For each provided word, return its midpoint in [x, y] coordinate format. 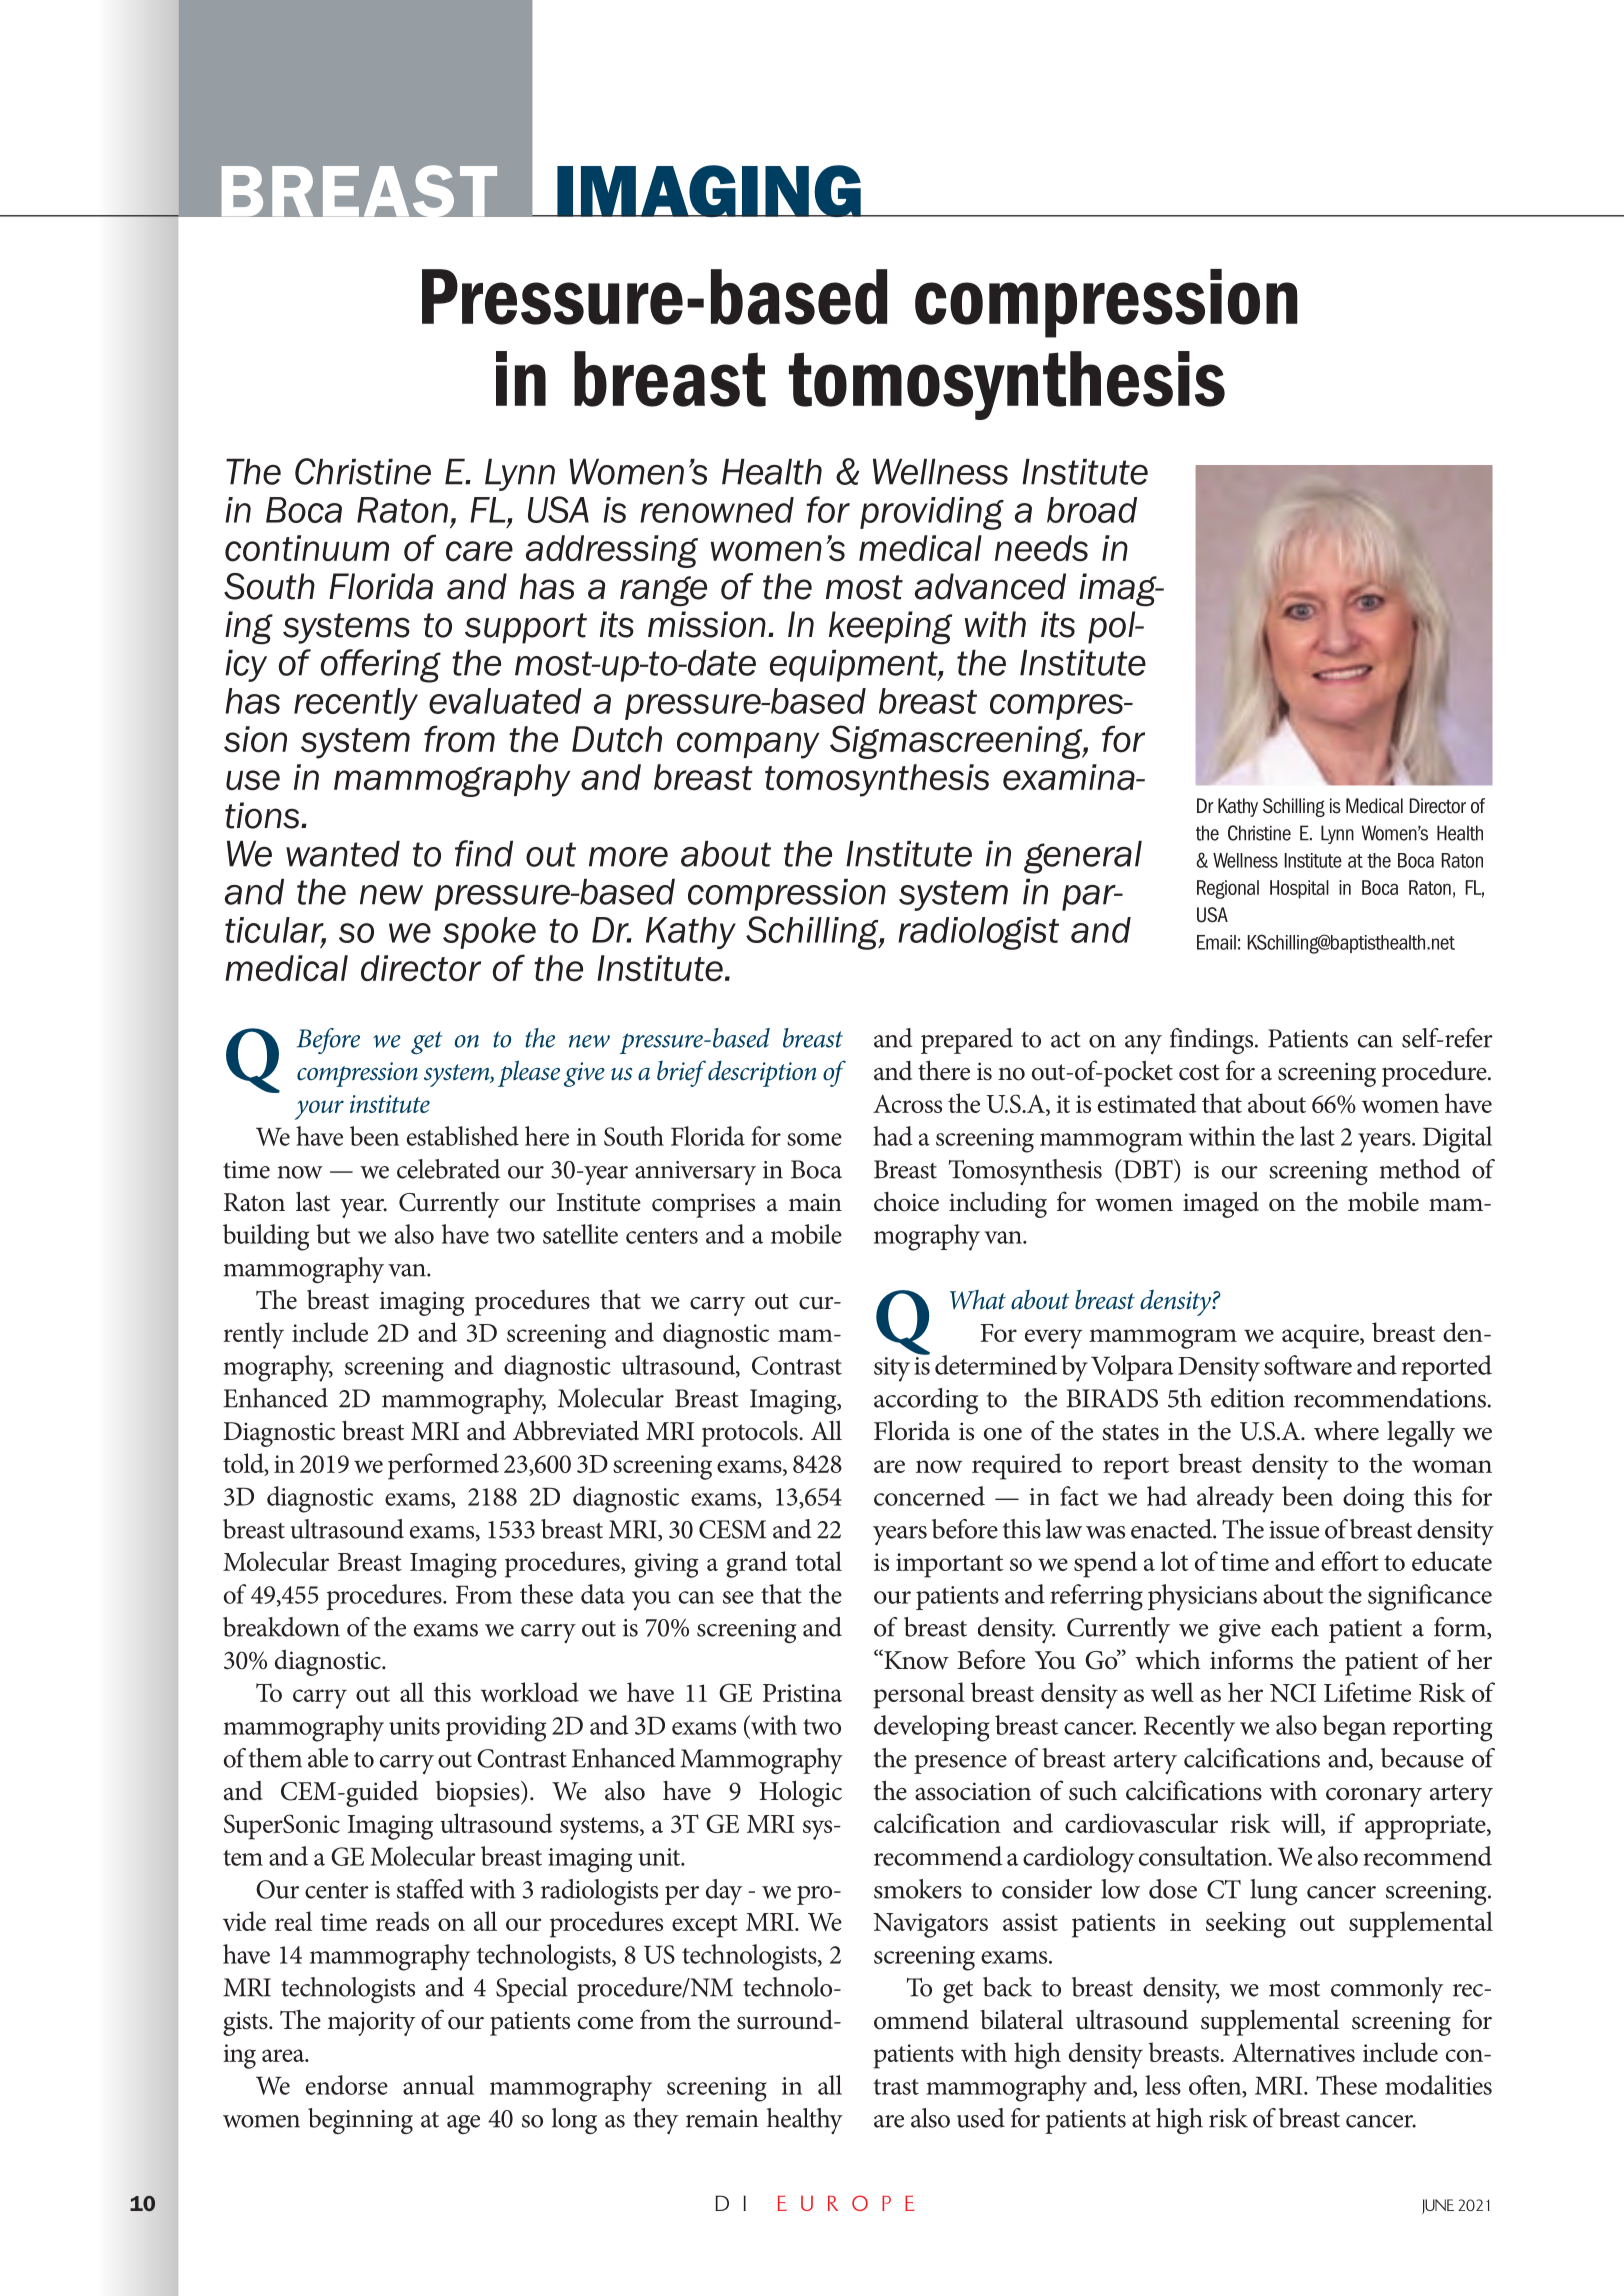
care [479, 551]
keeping [890, 628]
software [1308, 1365]
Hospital [1299, 889]
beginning [360, 2121]
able [328, 1758]
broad [1092, 510]
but [333, 1234]
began [1354, 1728]
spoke [489, 933]
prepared [967, 1041]
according [926, 1401]
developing [932, 1728]
